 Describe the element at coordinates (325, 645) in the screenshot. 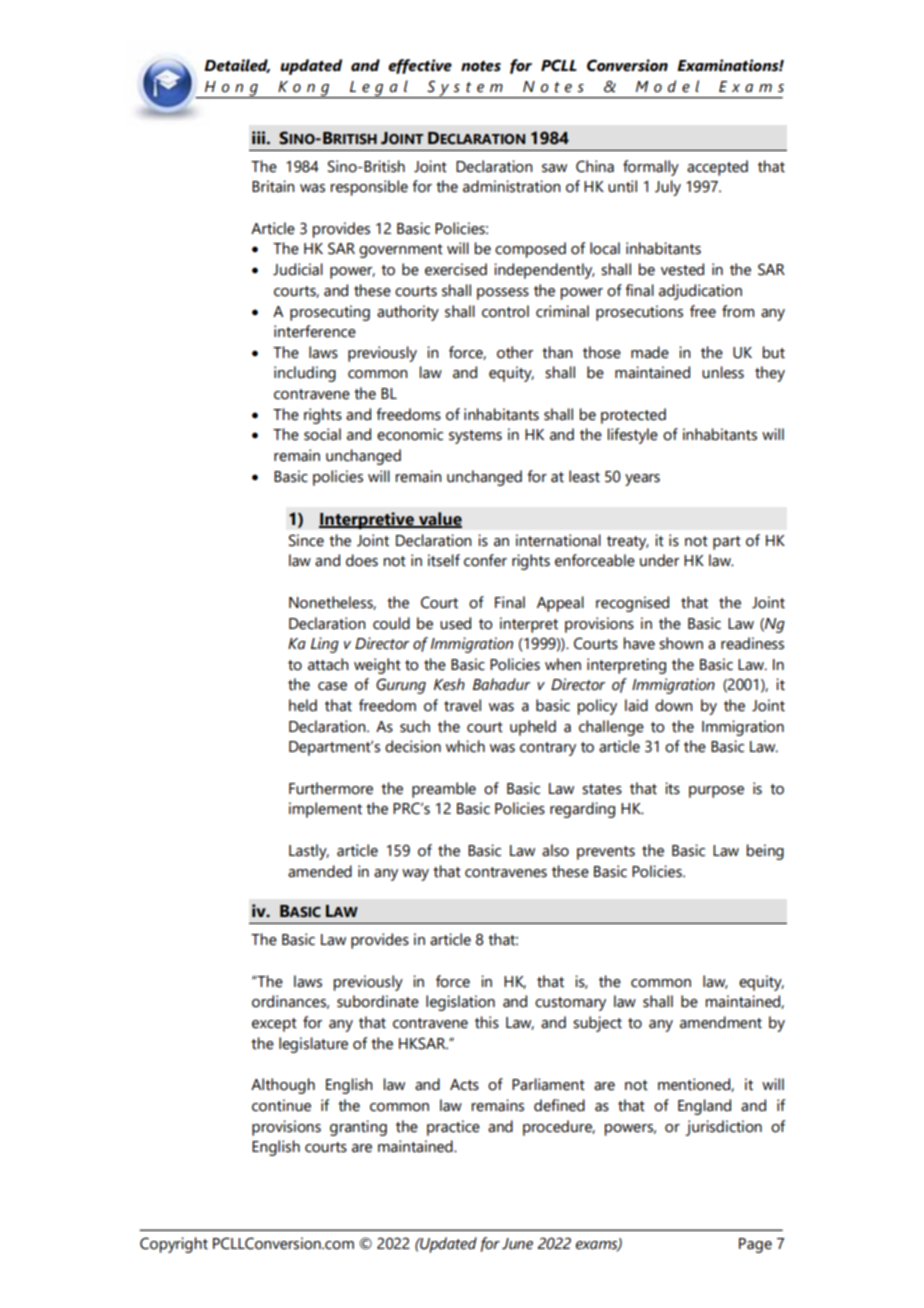

I see `Ling` at that location.
